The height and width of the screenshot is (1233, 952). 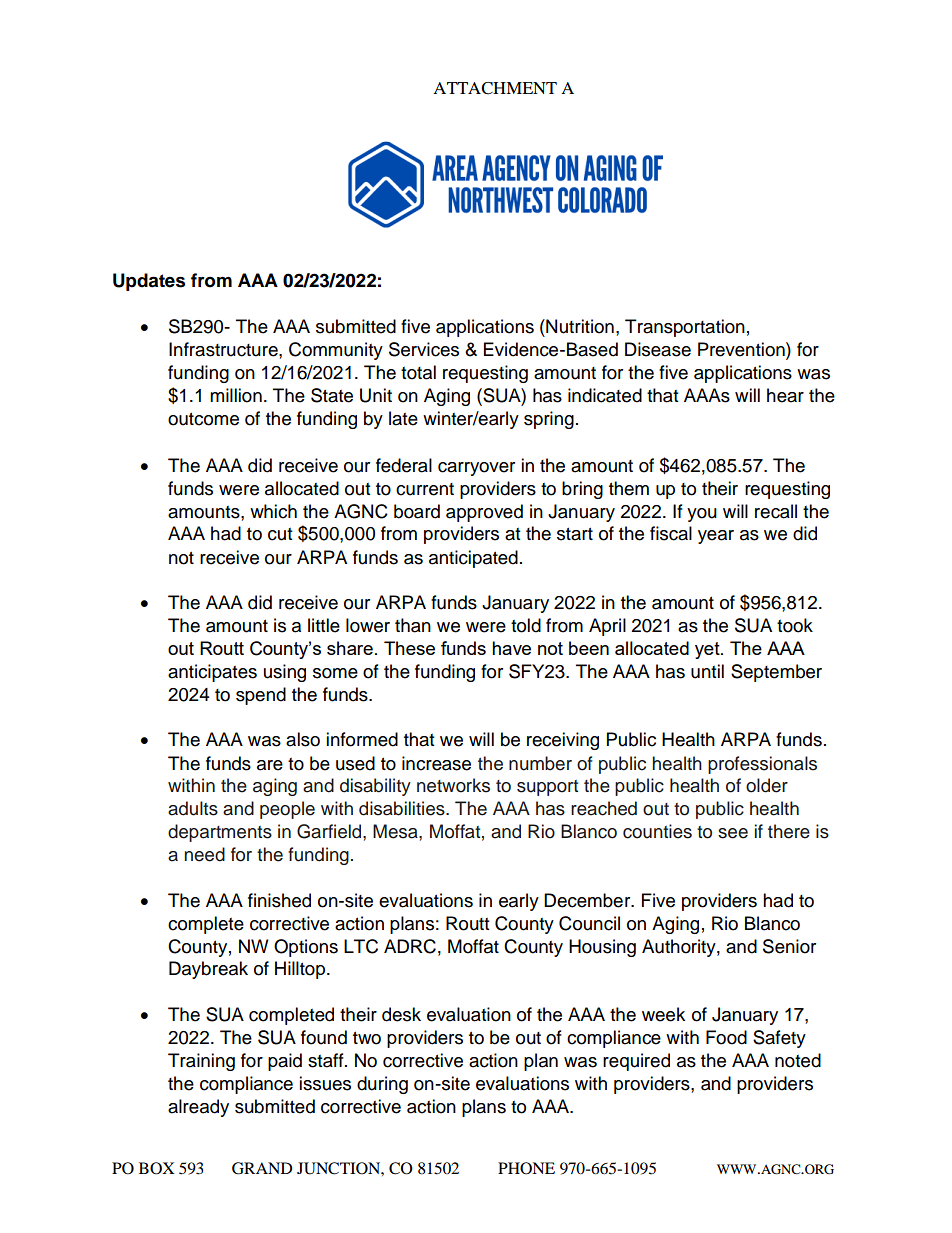 What do you see at coordinates (193, 808) in the screenshot?
I see `adults` at bounding box center [193, 808].
